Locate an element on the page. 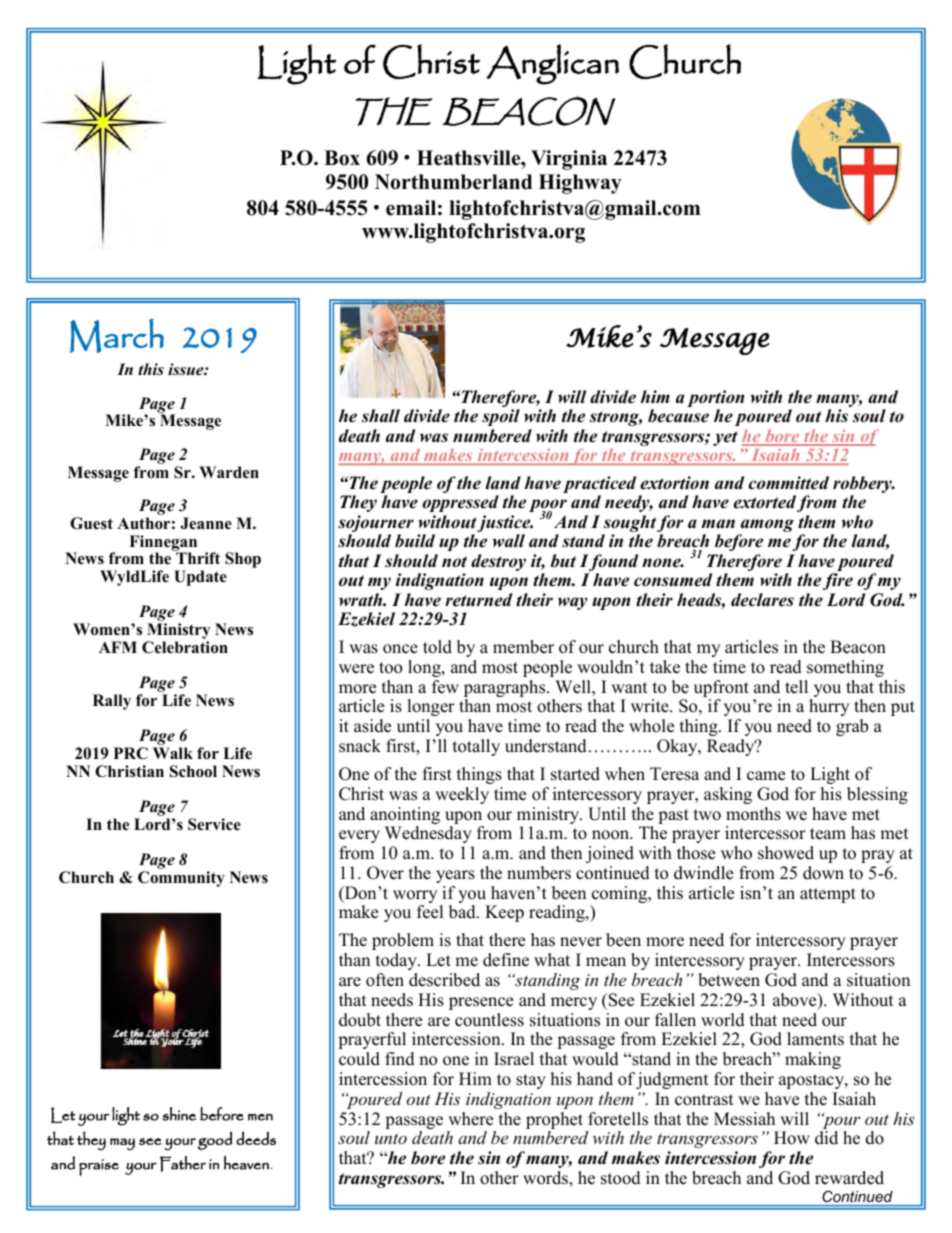 Image resolution: width=952 pixels, height=1233 pixels. where is located at coordinates (470, 1119).
